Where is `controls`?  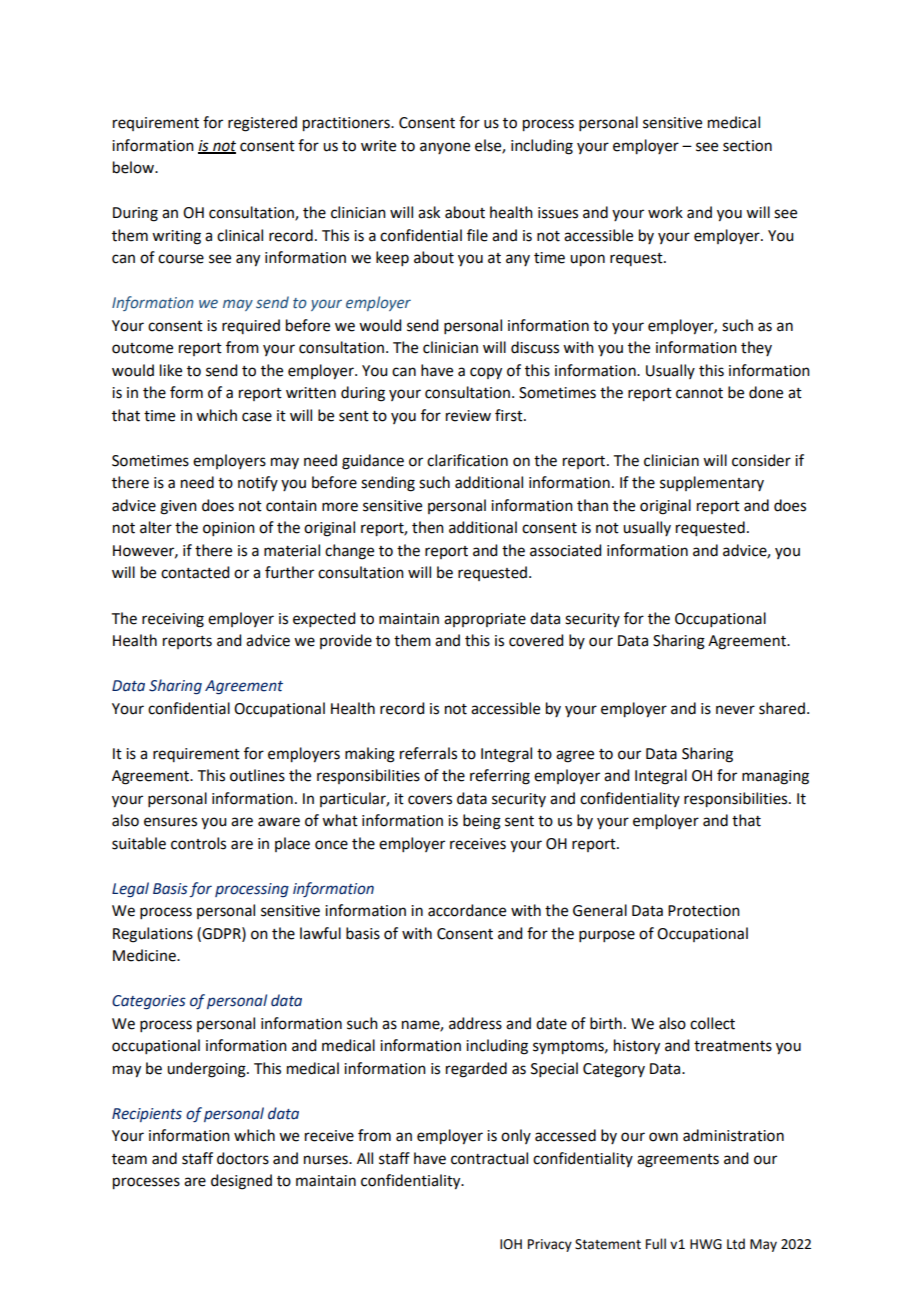 controls is located at coordinates (198, 843).
